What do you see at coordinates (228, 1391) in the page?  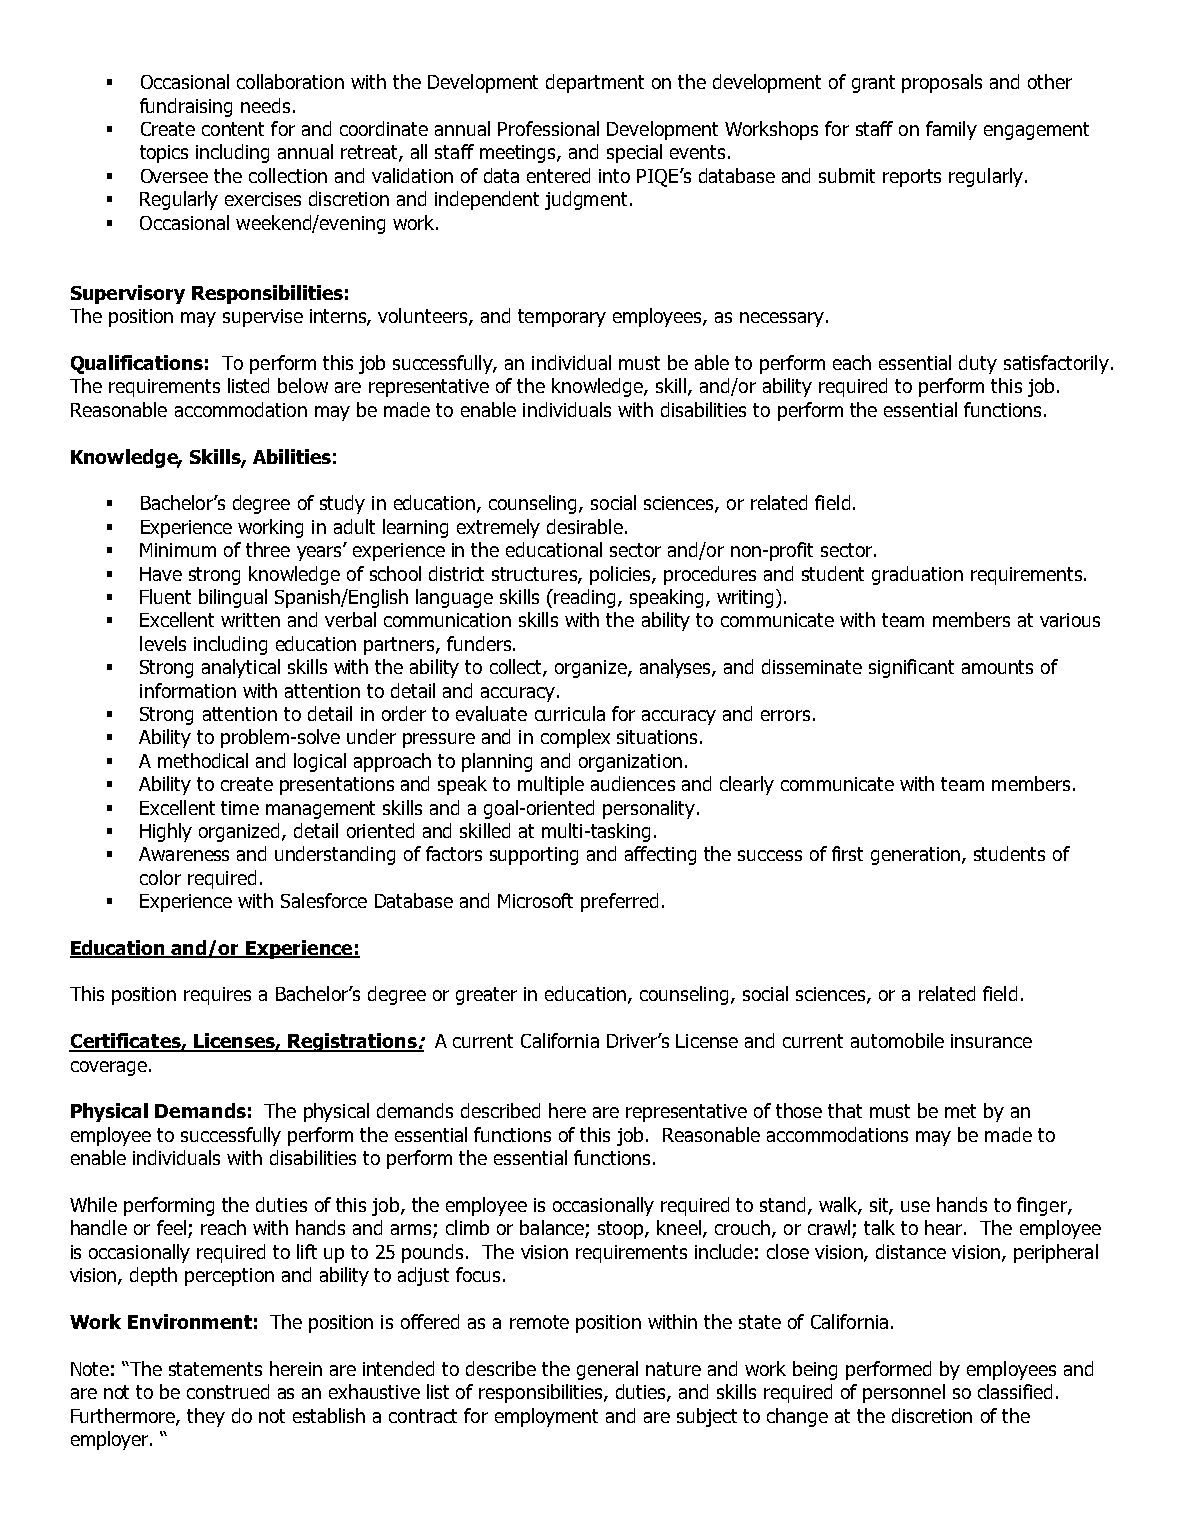 I see `construed` at bounding box center [228, 1391].
